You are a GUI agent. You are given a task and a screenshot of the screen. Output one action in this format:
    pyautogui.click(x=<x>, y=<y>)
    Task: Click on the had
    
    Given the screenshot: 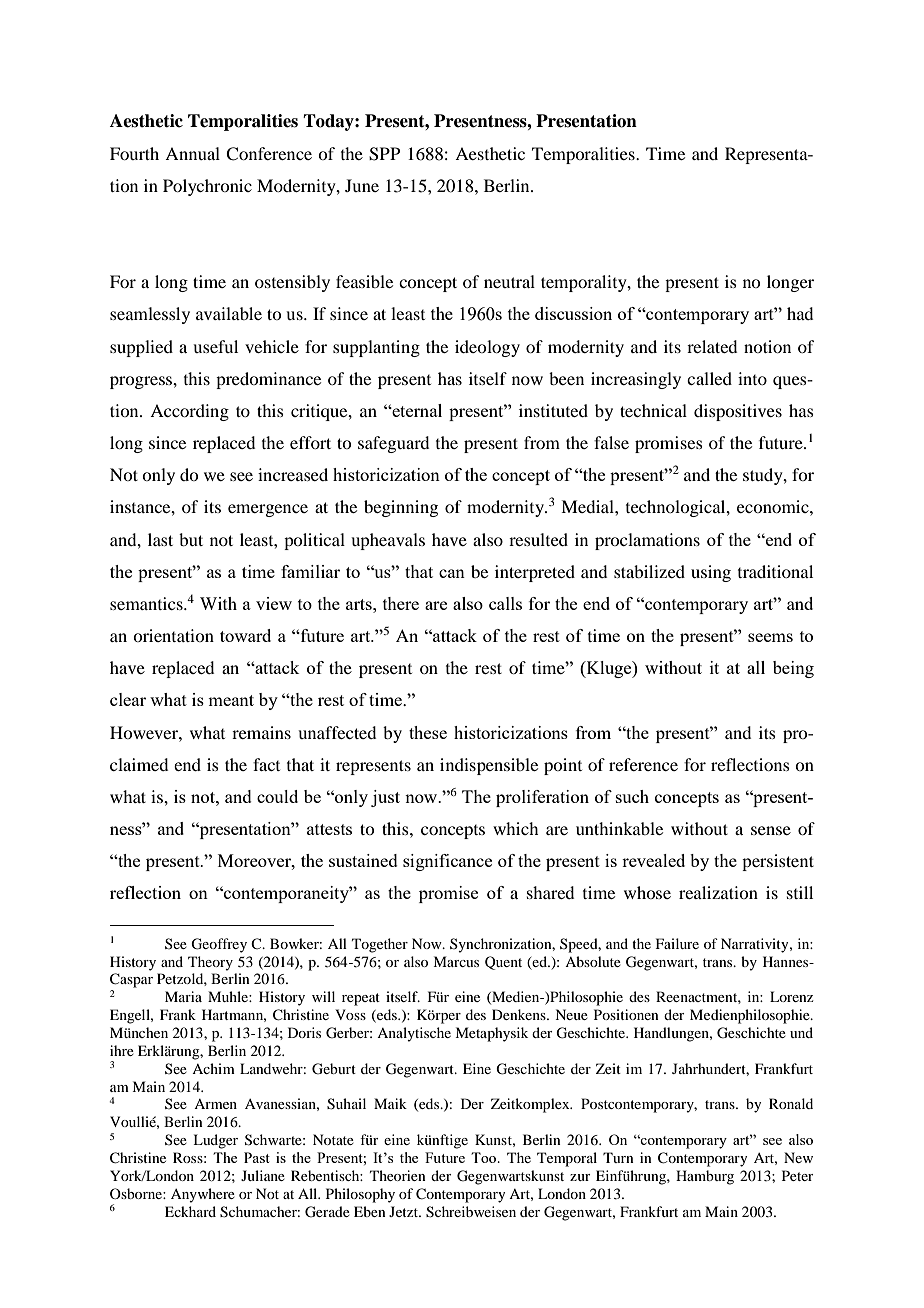 What is the action you would take?
    pyautogui.click(x=800, y=313)
